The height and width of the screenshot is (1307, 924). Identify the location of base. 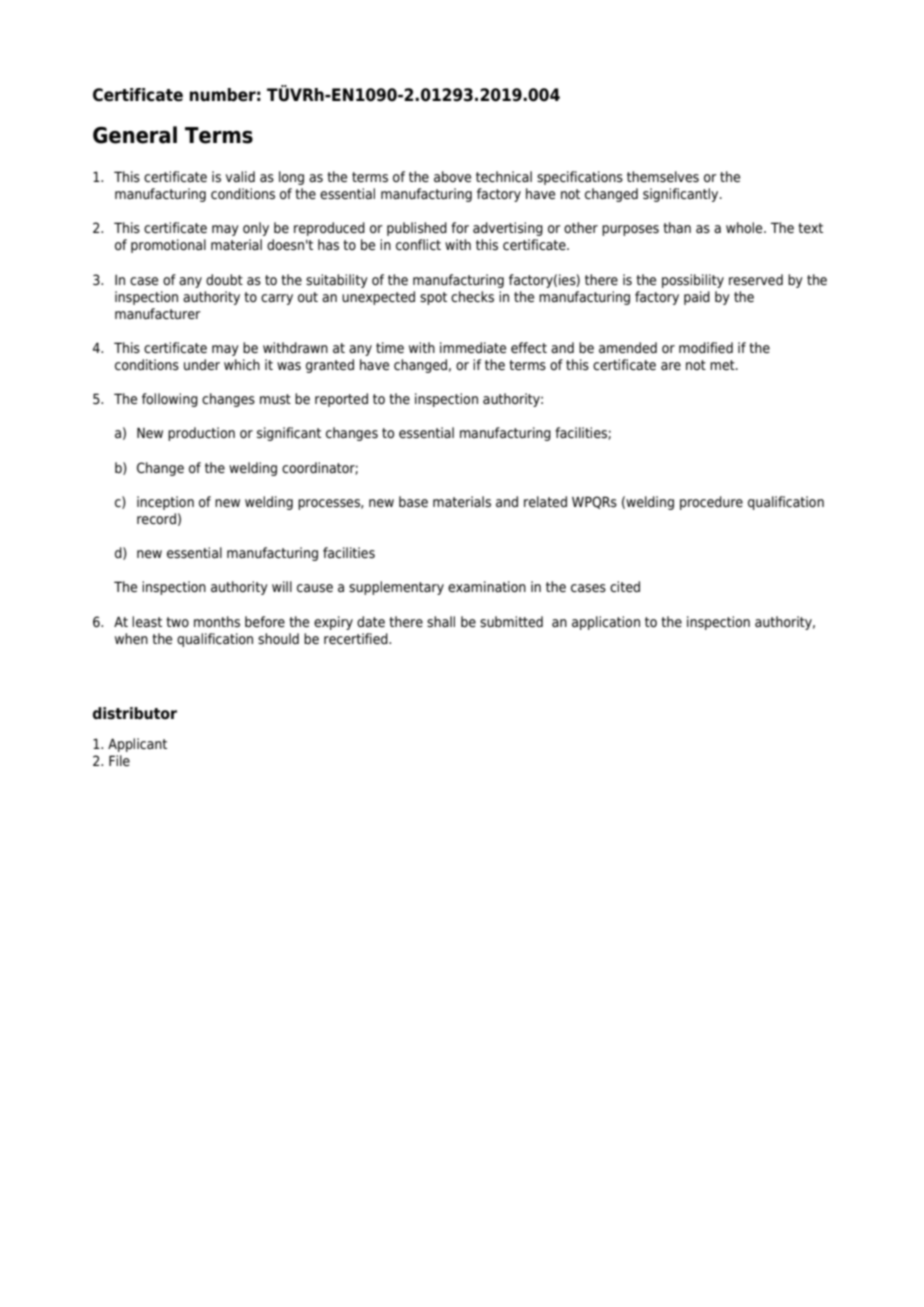
(413, 501).
